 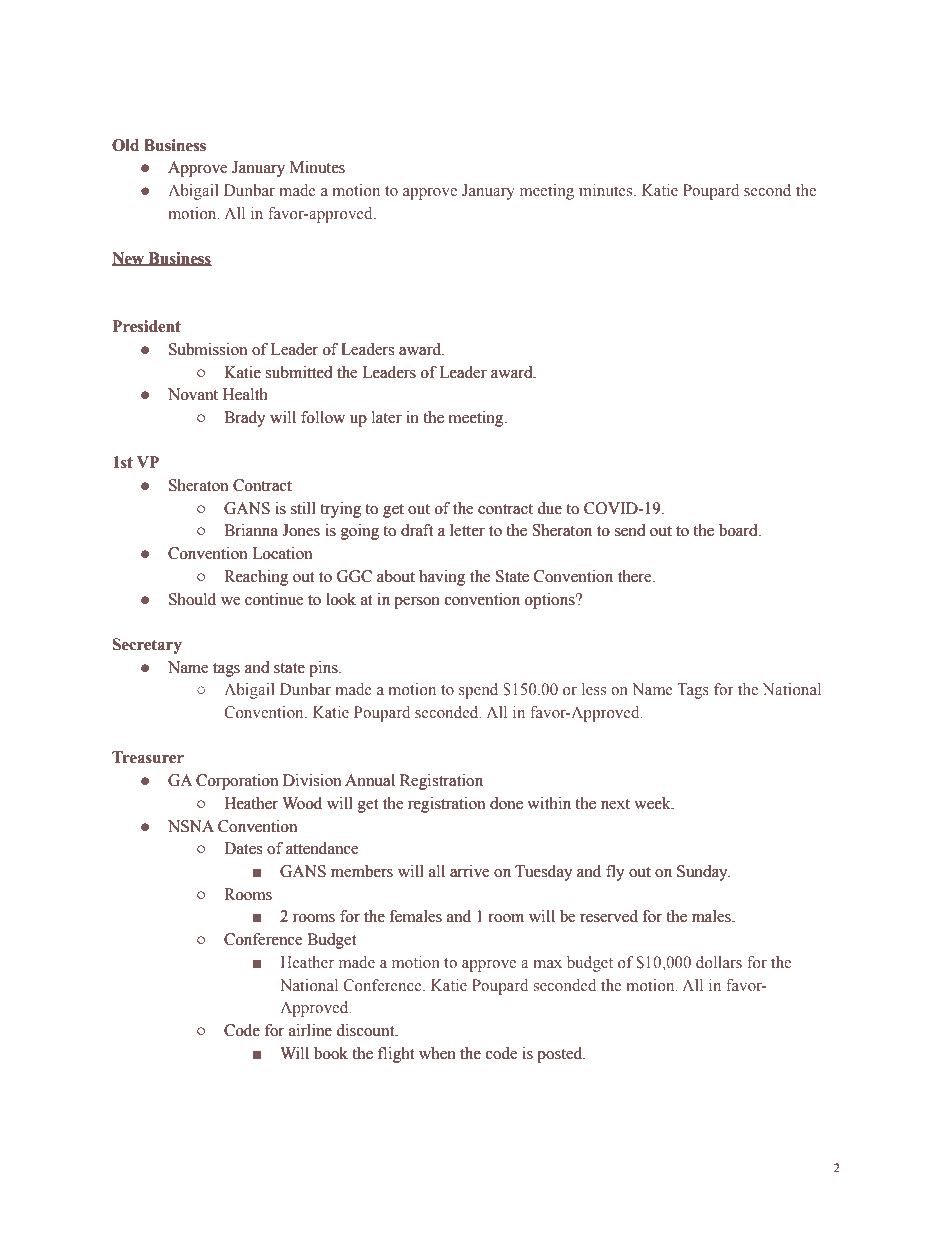 I want to click on there, so click(x=636, y=576).
